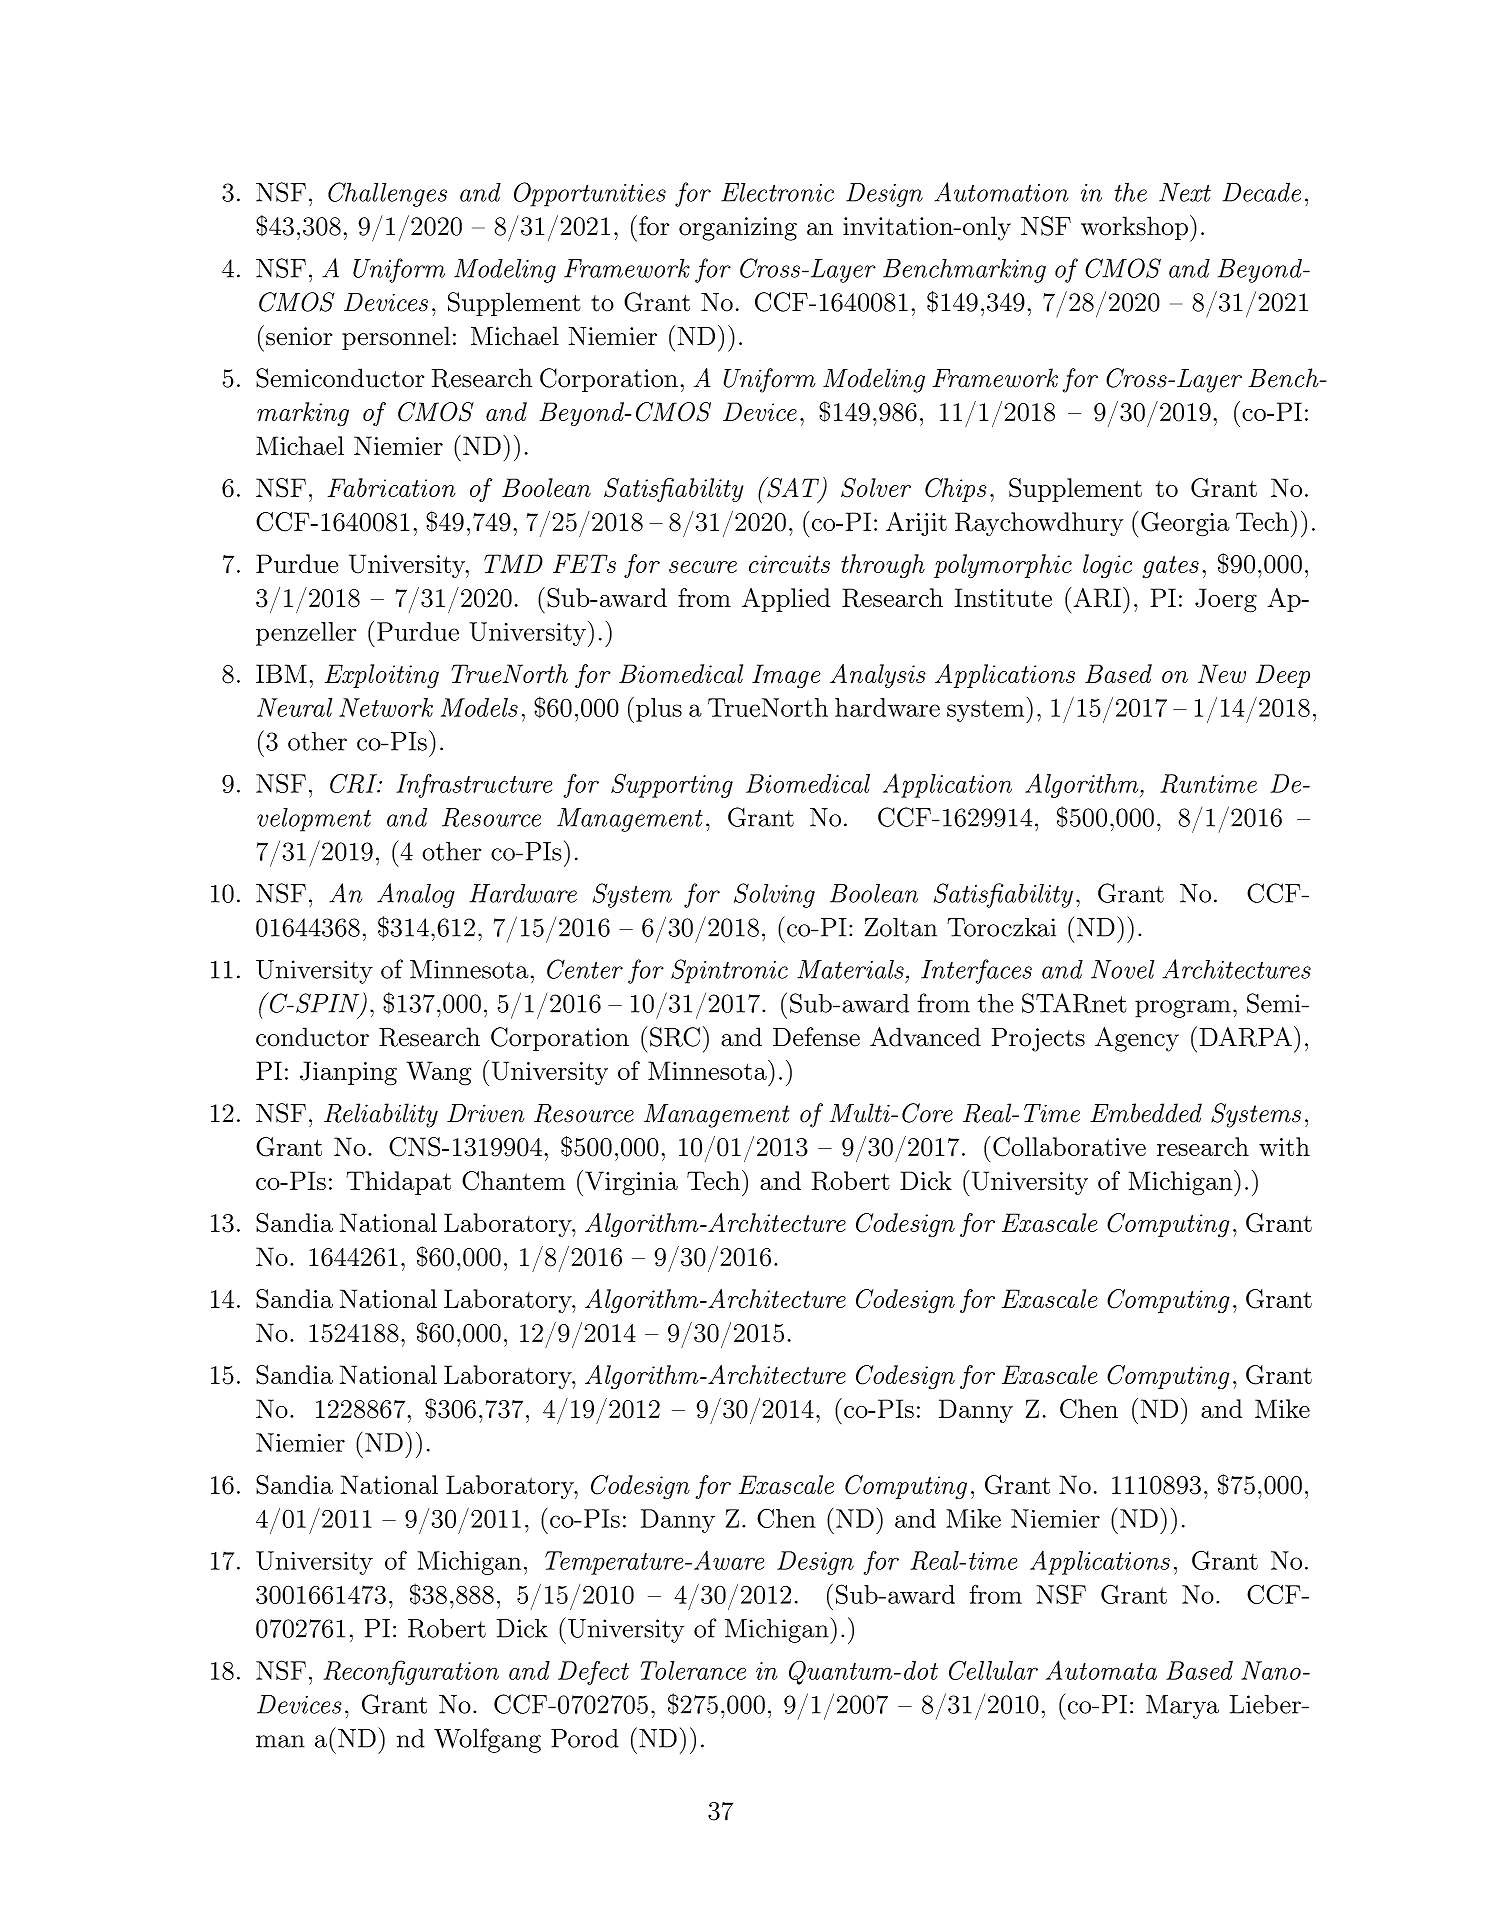 This page has height=1922, width=1485. What do you see at coordinates (738, 229) in the page?
I see `organizing` at bounding box center [738, 229].
